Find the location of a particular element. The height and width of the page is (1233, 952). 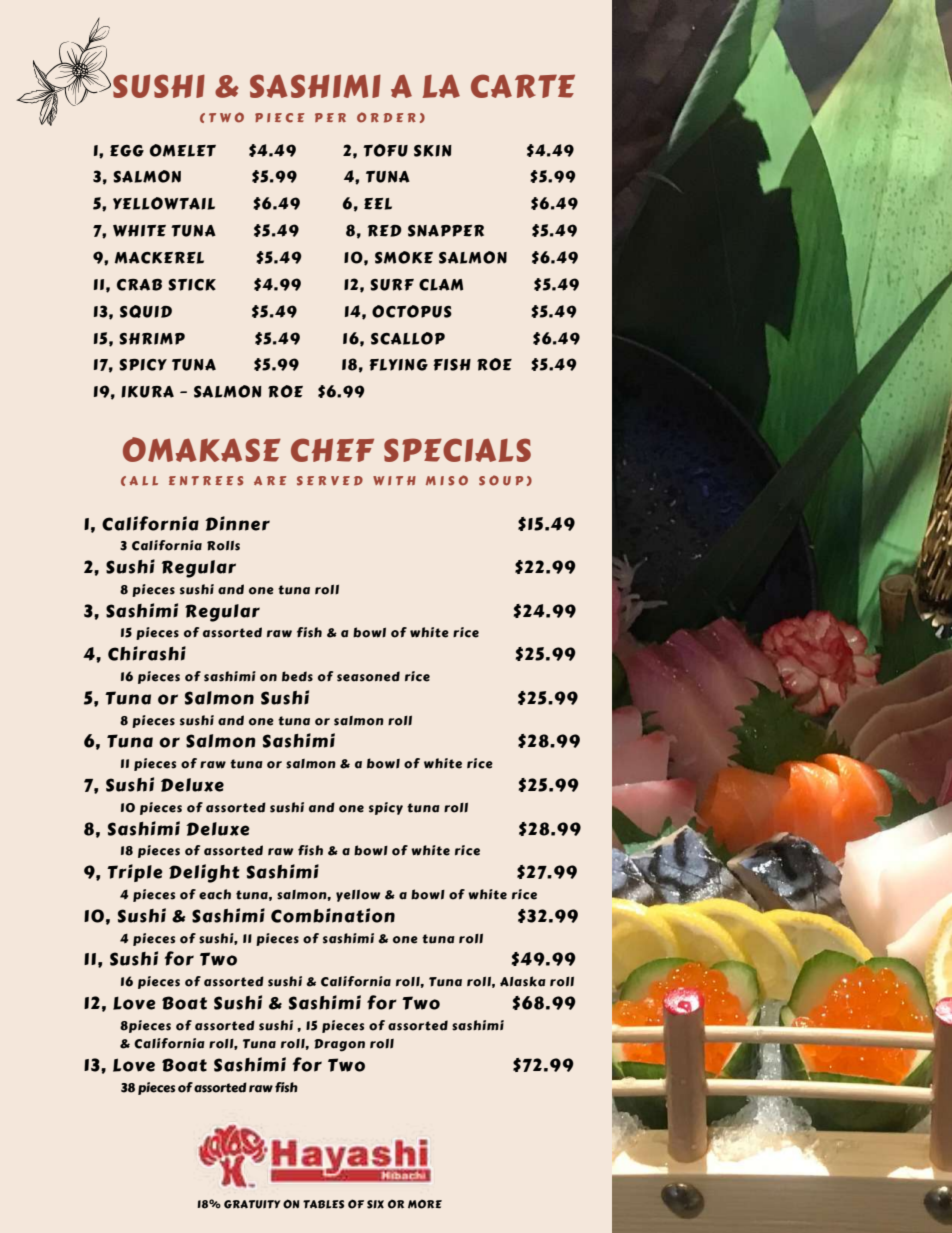

TOFU is located at coordinates (385, 150).
